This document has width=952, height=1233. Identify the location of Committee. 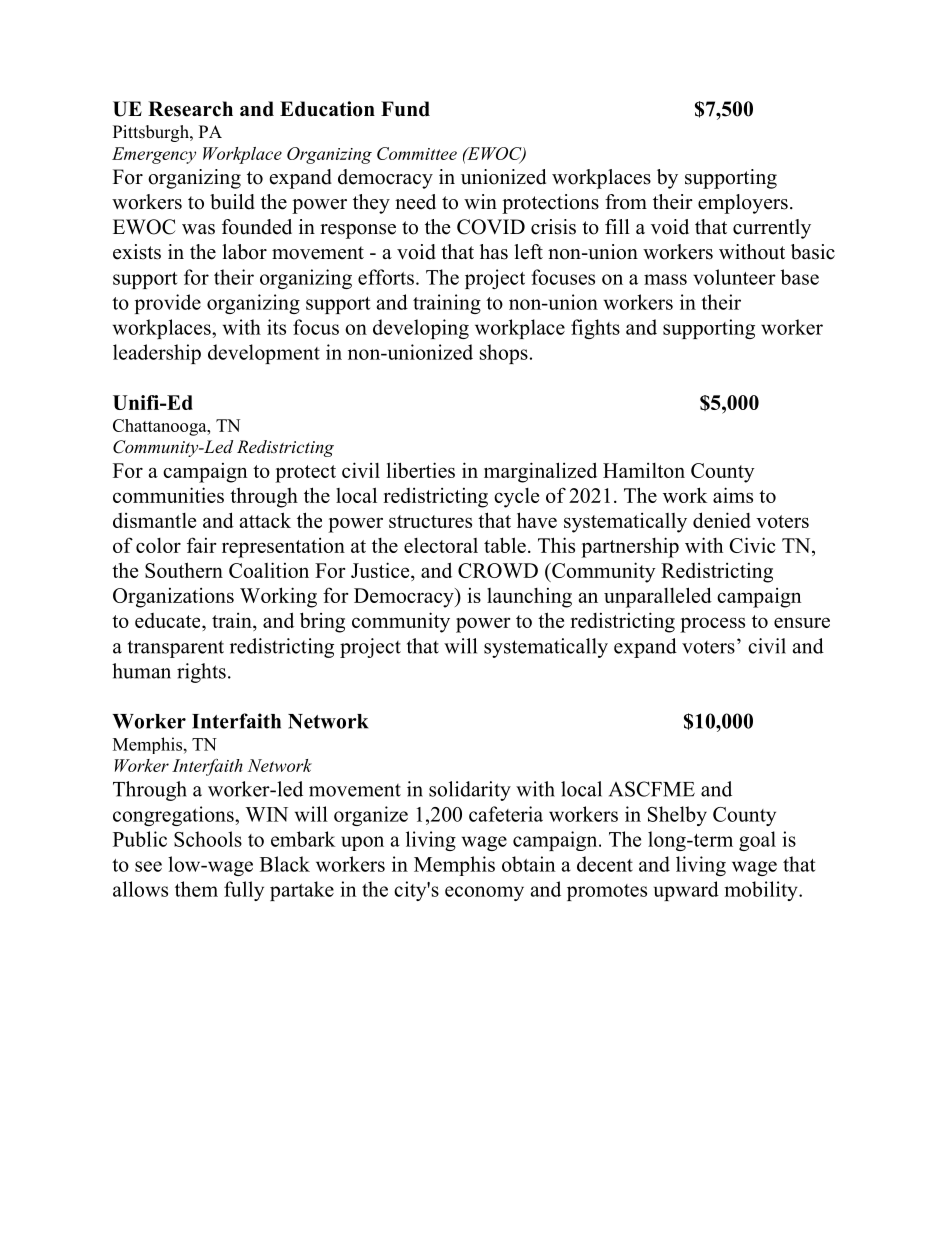
(417, 153).
